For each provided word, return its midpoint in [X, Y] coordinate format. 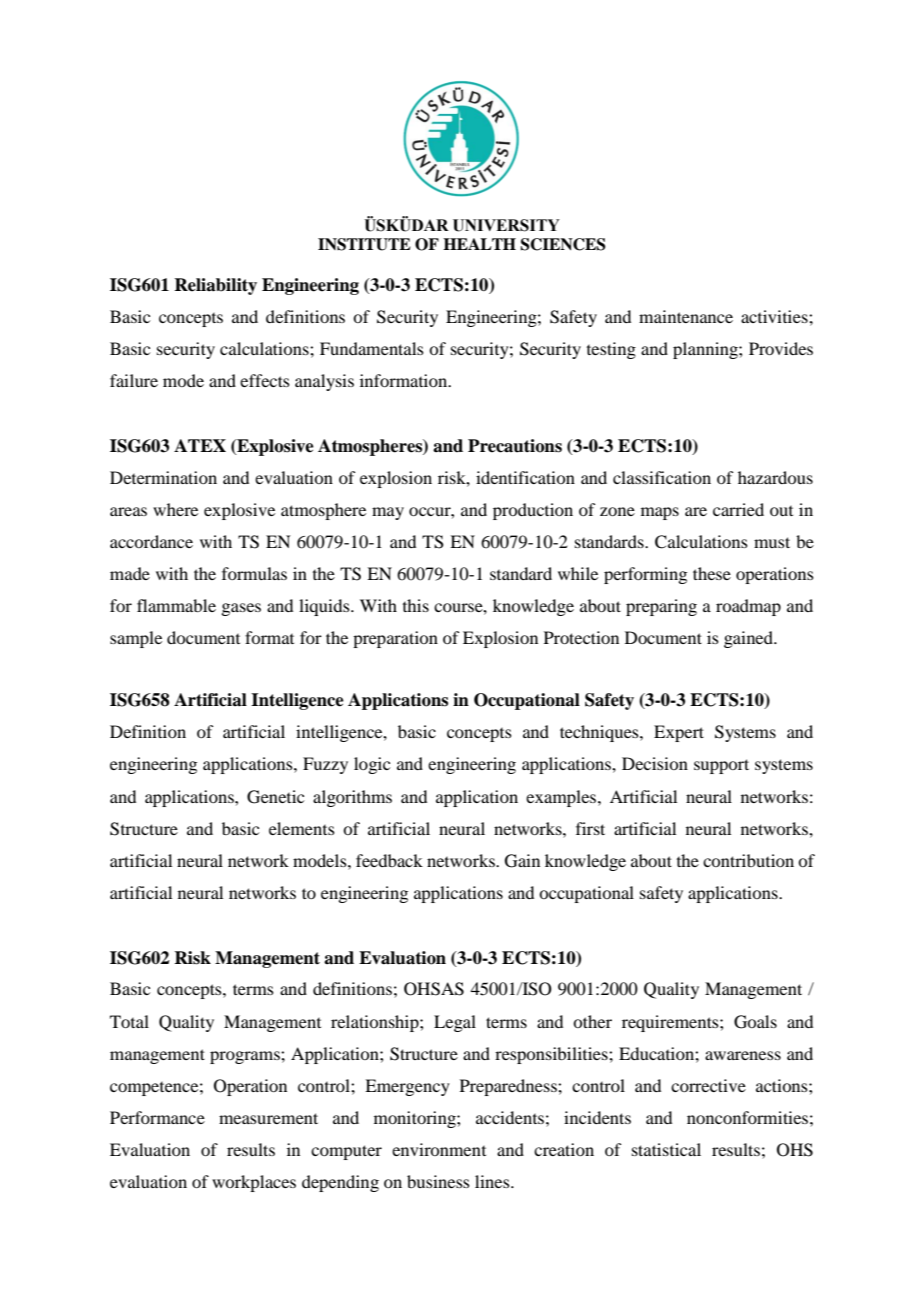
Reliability [215, 286]
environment [439, 1149]
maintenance [686, 316]
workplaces [254, 1183]
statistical [666, 1149]
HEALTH [479, 244]
